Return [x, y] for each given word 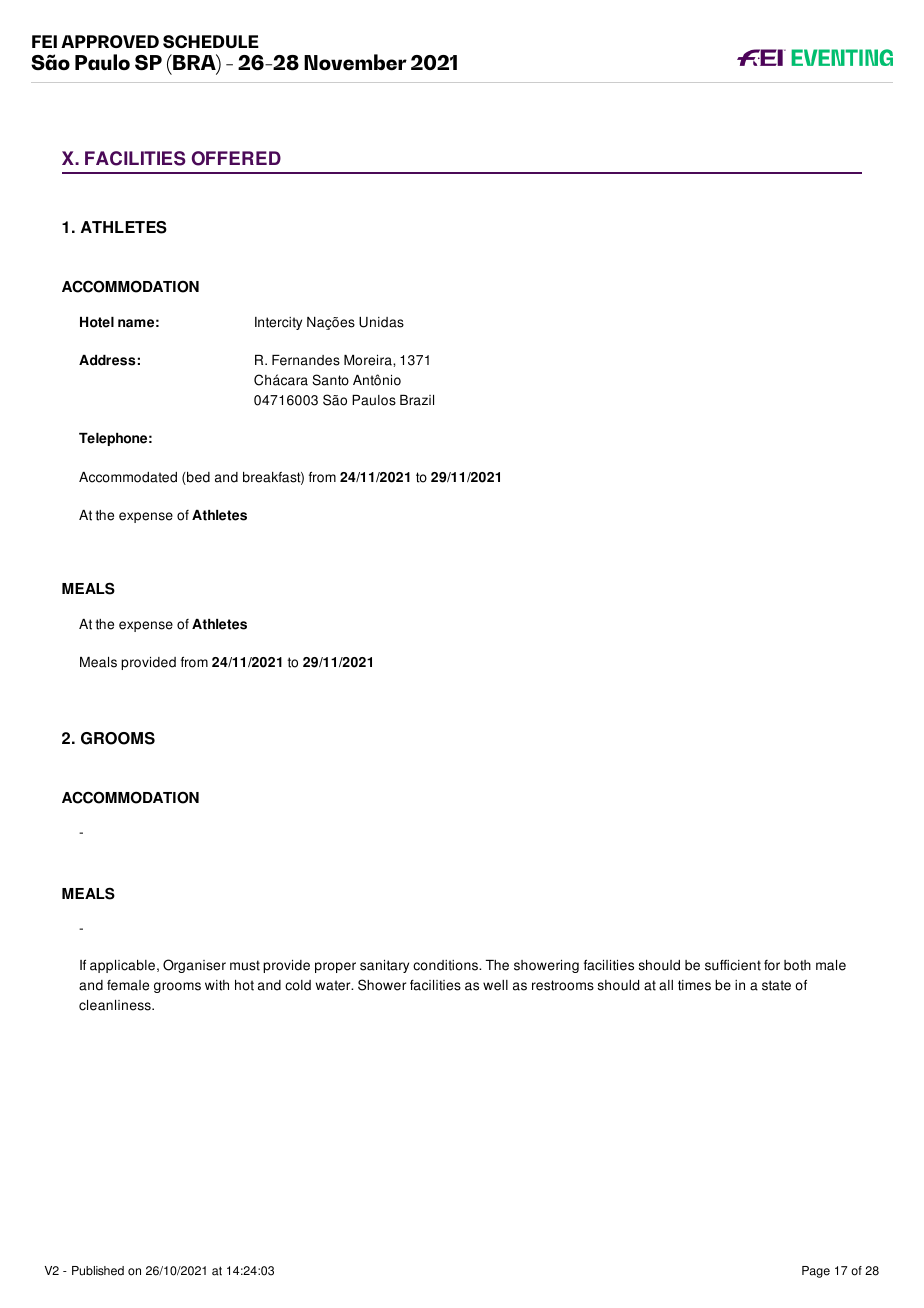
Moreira [369, 360]
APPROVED [110, 41]
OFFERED [236, 158]
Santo [330, 380]
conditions [447, 965]
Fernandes [306, 360]
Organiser [194, 966]
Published [98, 1271]
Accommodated [128, 477]
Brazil [417, 400]
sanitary [384, 966]
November [355, 62]
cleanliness [116, 1005]
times [694, 985]
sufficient [733, 965]
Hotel [97, 322]
